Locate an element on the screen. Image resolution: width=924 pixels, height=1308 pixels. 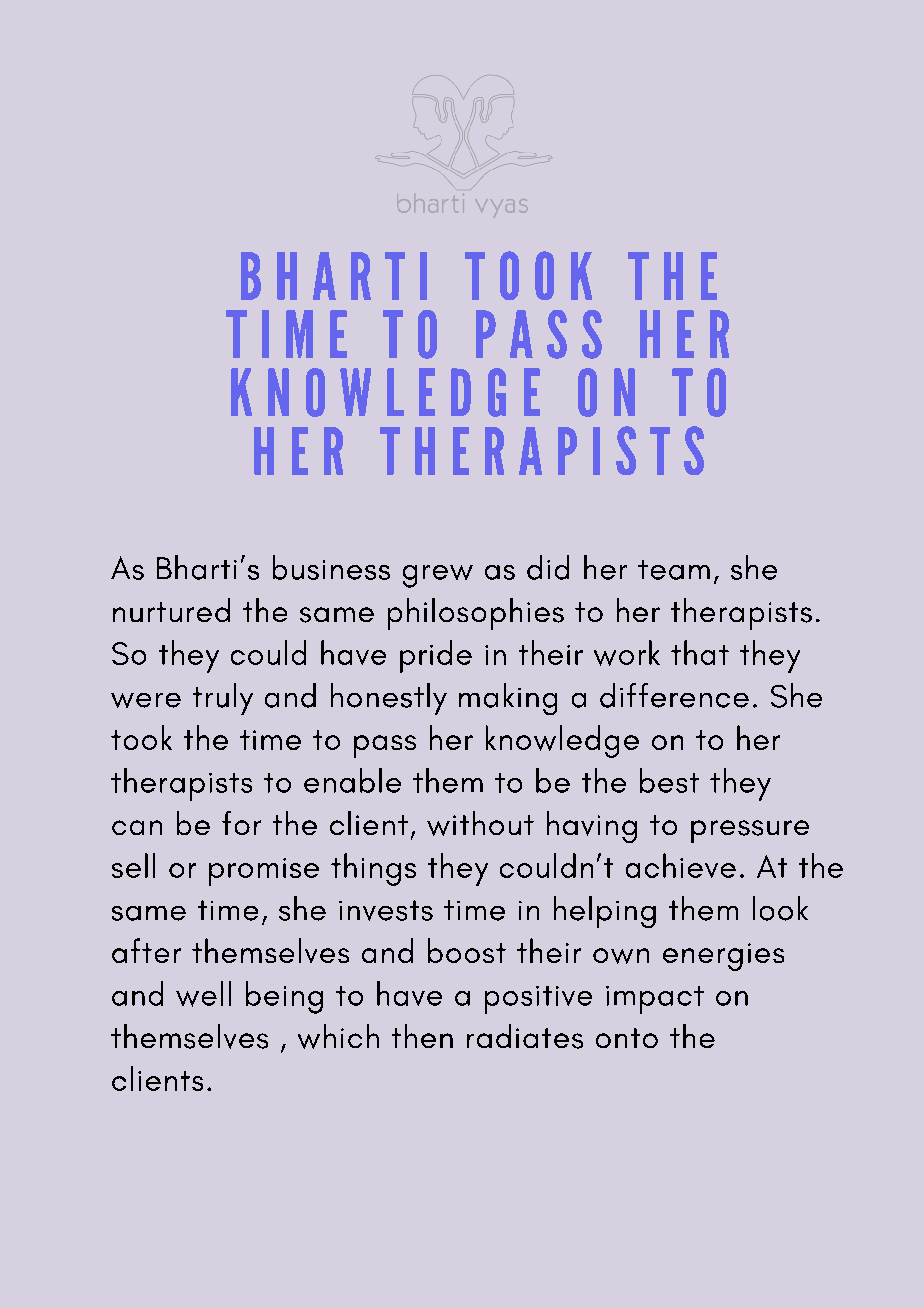
truly is located at coordinates (223, 699).
